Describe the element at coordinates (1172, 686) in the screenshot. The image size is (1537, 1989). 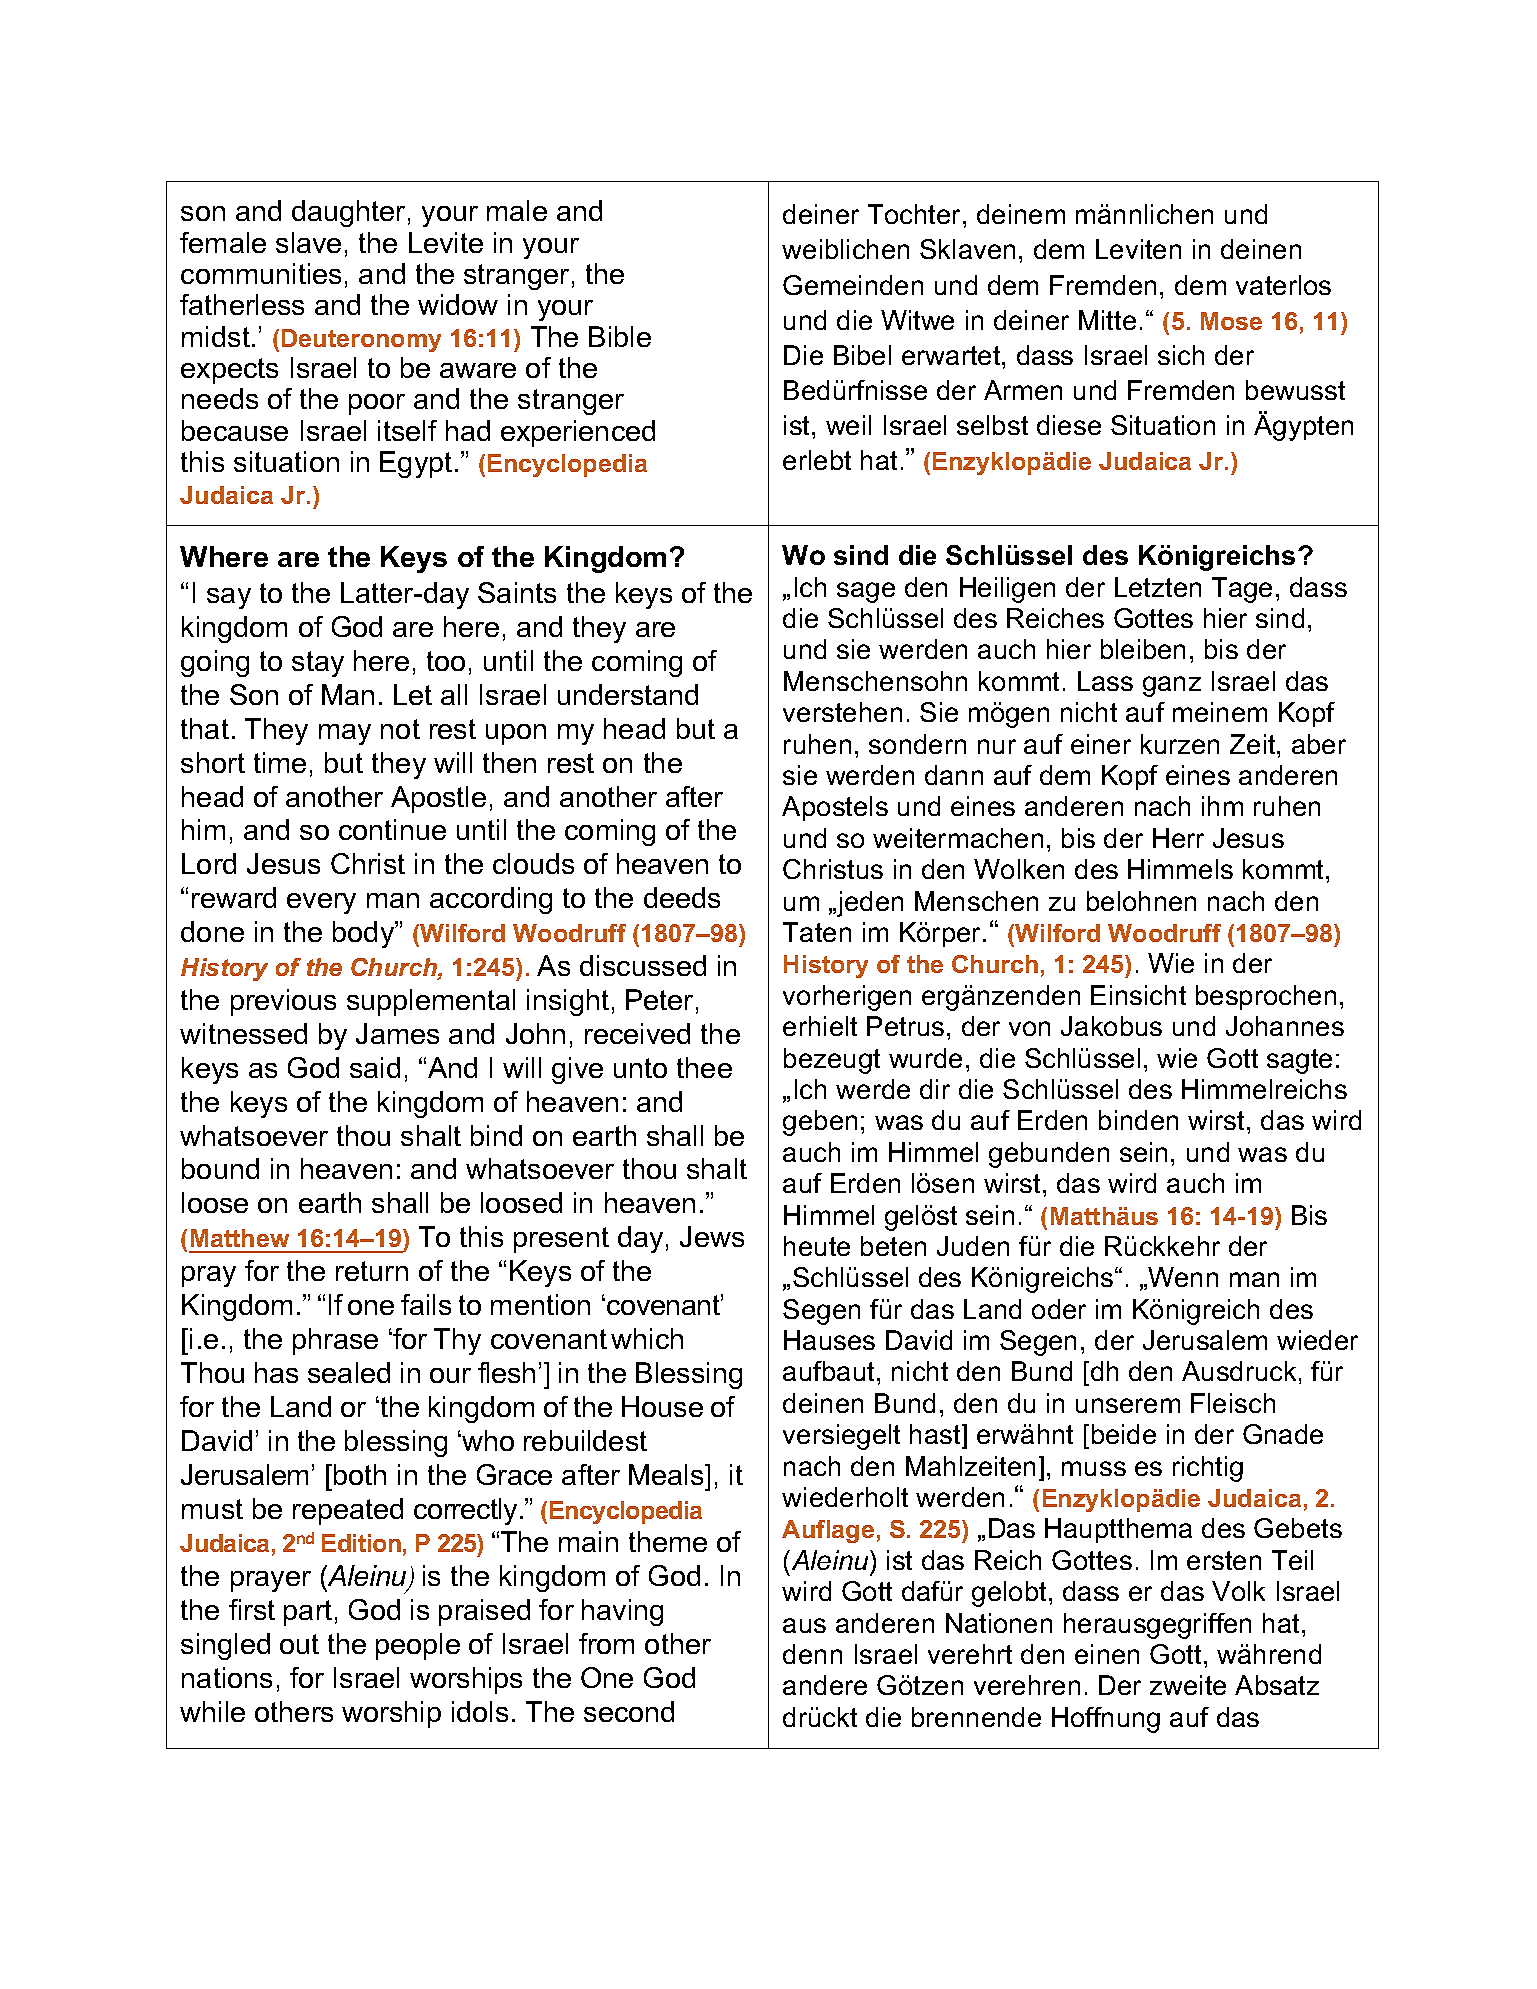
I see `ganz` at that location.
